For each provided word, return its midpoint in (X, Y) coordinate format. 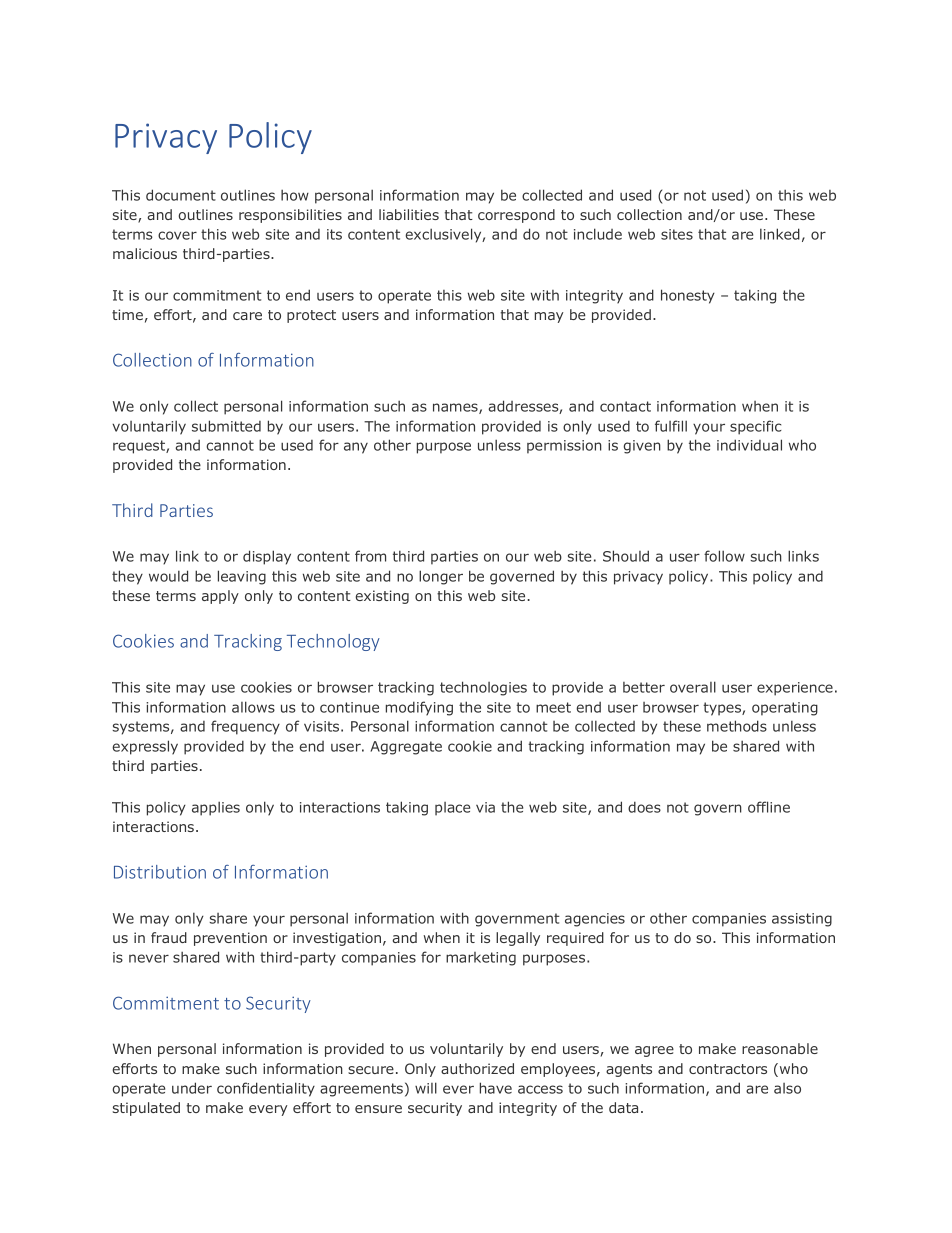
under (192, 1088)
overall (693, 687)
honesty (688, 296)
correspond (516, 216)
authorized (477, 1068)
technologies (483, 688)
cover (177, 235)
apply (220, 597)
